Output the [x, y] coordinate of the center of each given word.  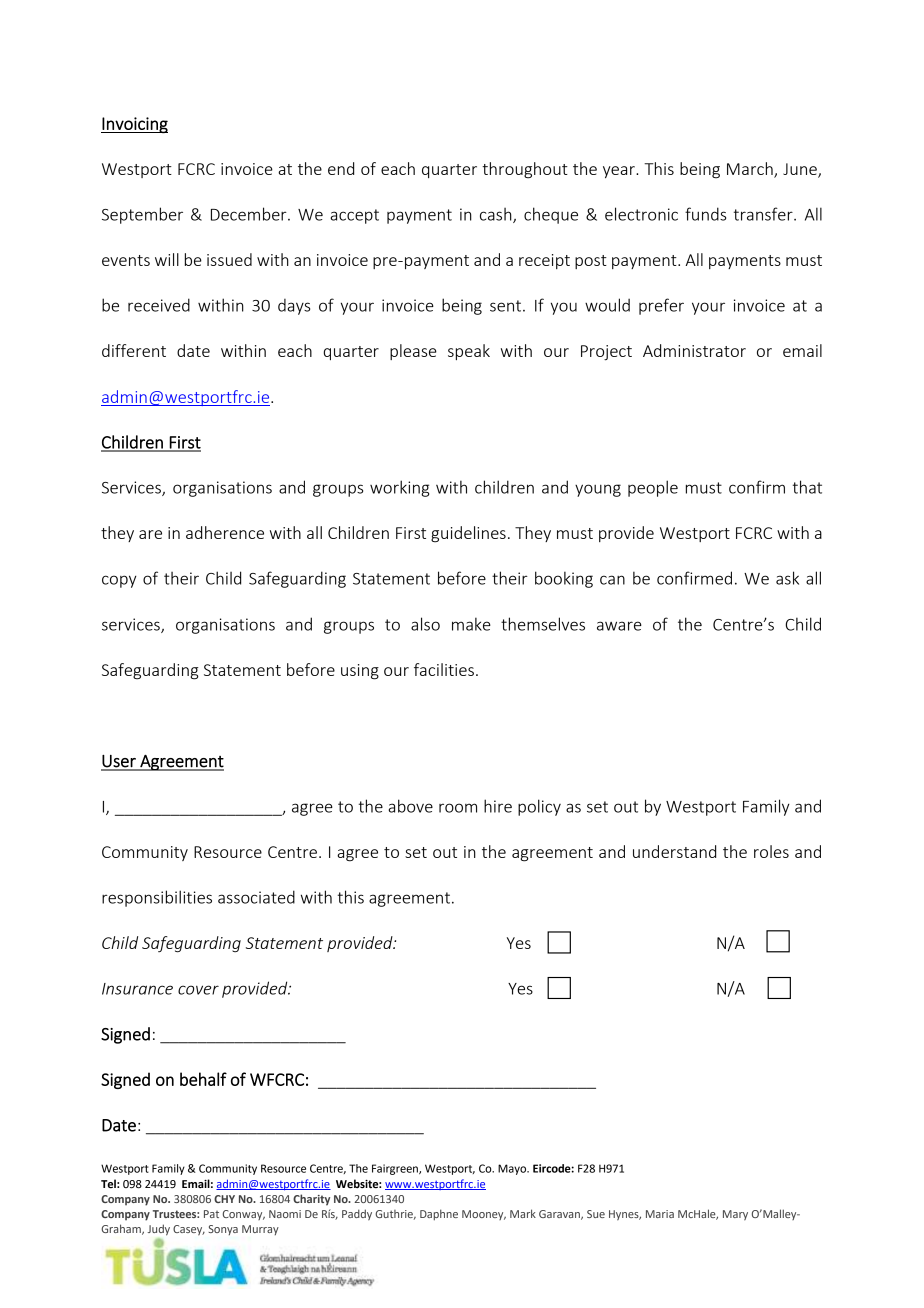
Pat [211, 1214]
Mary [735, 1215]
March [751, 170]
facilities [444, 669]
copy [119, 581]
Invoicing [134, 125]
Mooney [484, 1215]
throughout [525, 170]
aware [619, 626]
